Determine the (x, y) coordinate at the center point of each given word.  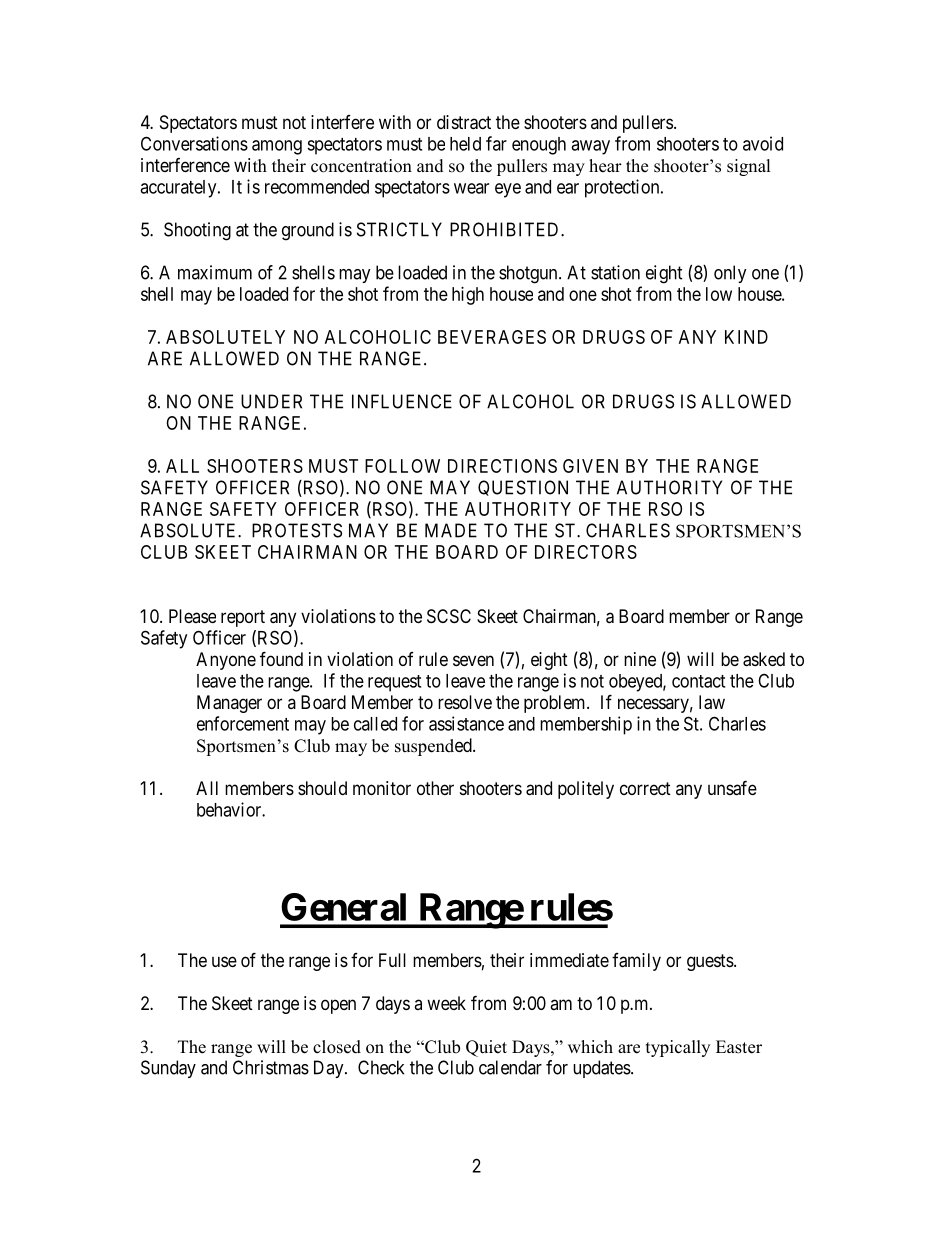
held (465, 144)
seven (473, 660)
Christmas (271, 1067)
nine (640, 659)
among (277, 147)
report (243, 618)
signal (749, 167)
